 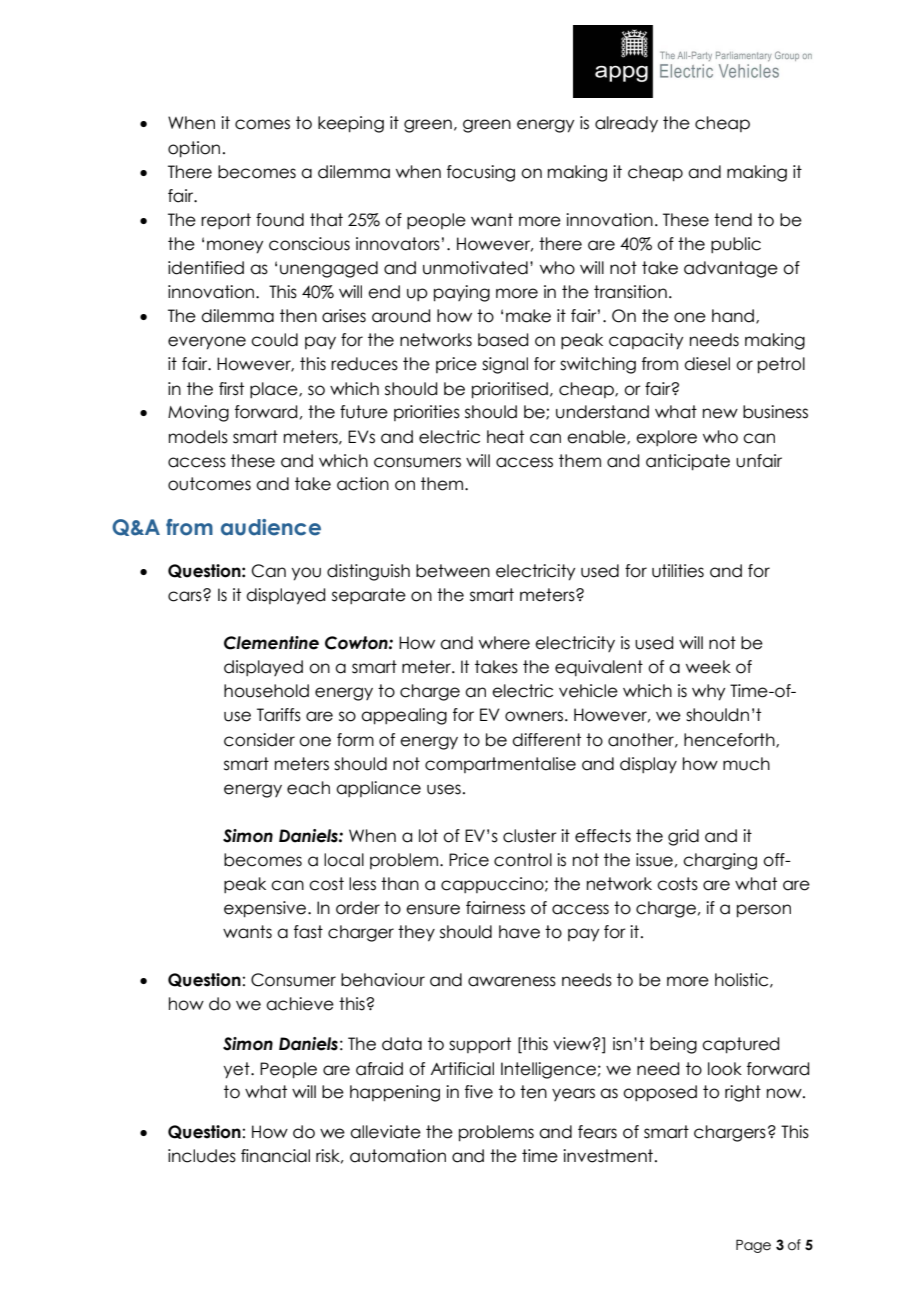 I want to click on automation, so click(x=398, y=1156).
